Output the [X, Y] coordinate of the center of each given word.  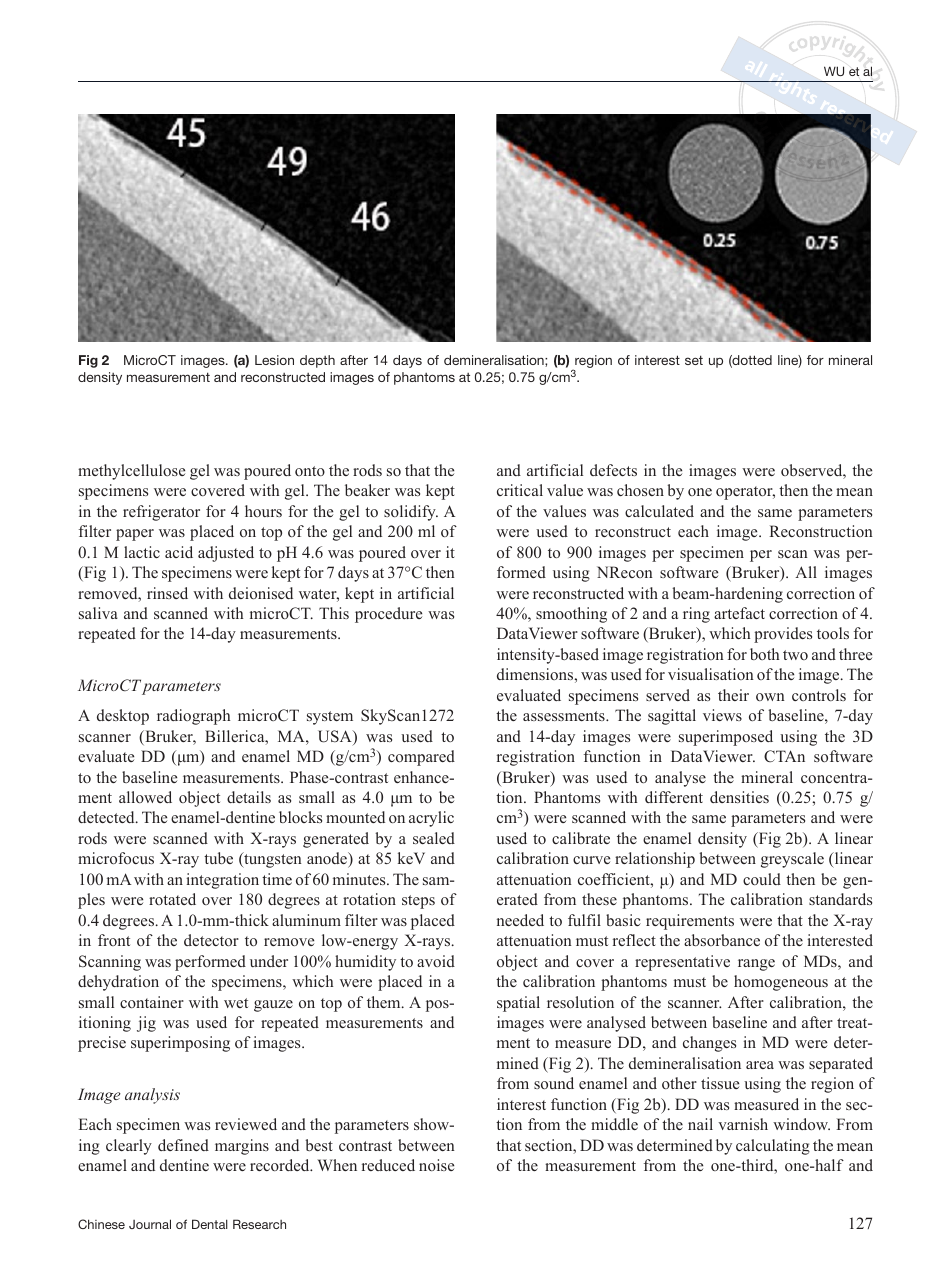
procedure [388, 615]
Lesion [274, 360]
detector [211, 940]
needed [520, 920]
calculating [773, 1147]
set [694, 360]
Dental [210, 1224]
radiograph [193, 717]
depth [317, 361]
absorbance [722, 940]
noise [436, 1165]
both [764, 654]
